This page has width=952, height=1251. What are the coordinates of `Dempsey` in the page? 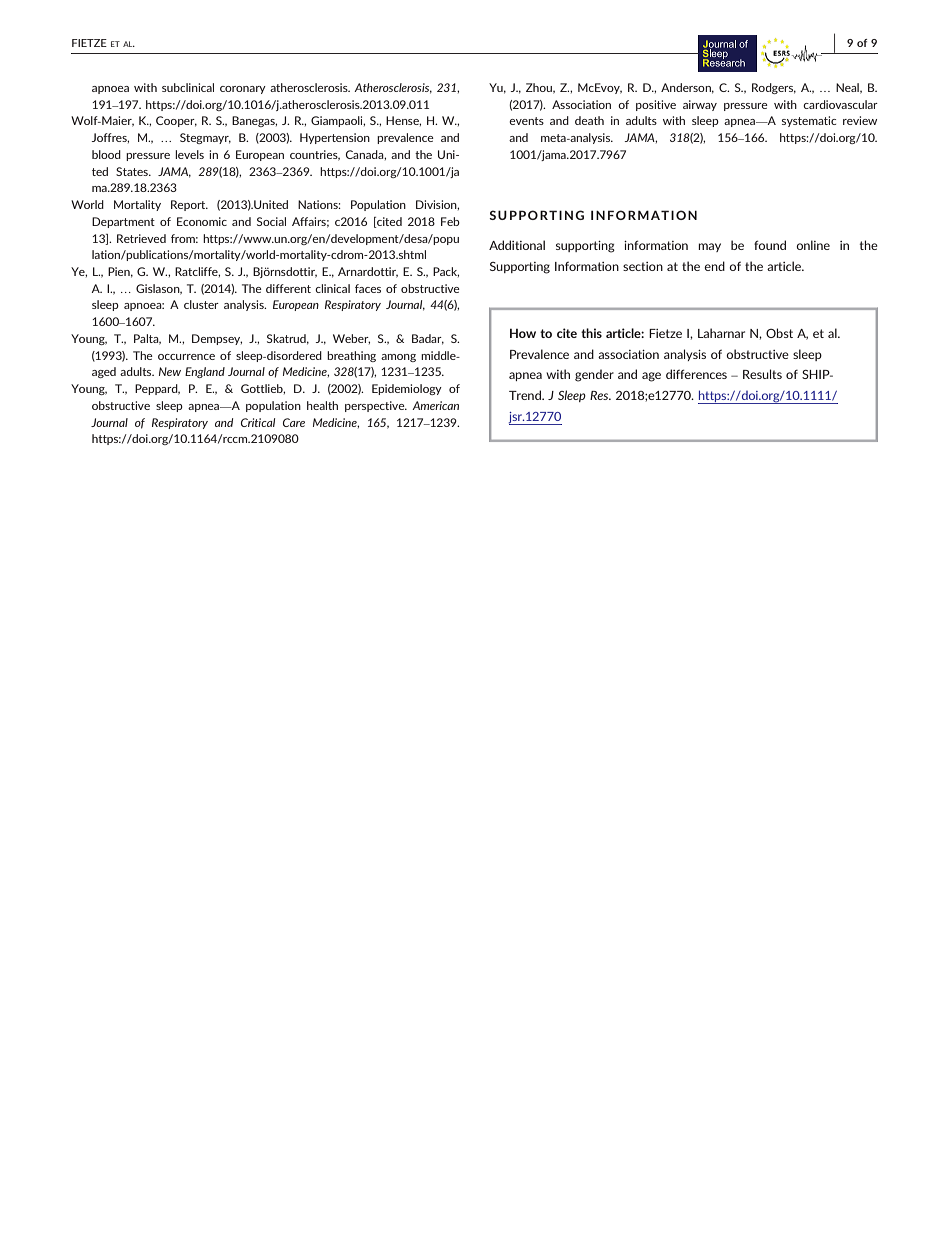 It's located at (217, 339).
